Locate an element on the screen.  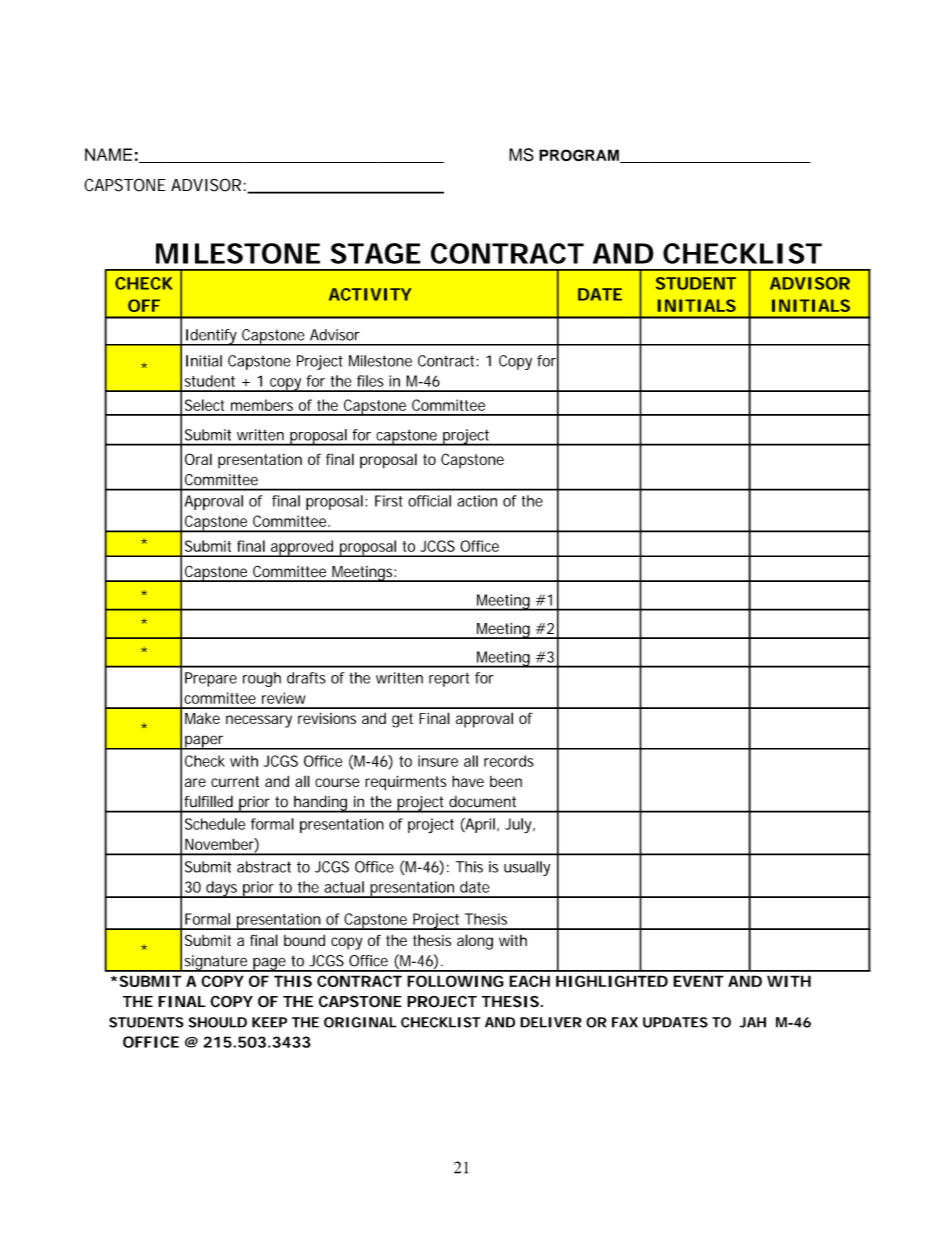
records is located at coordinates (509, 761).
